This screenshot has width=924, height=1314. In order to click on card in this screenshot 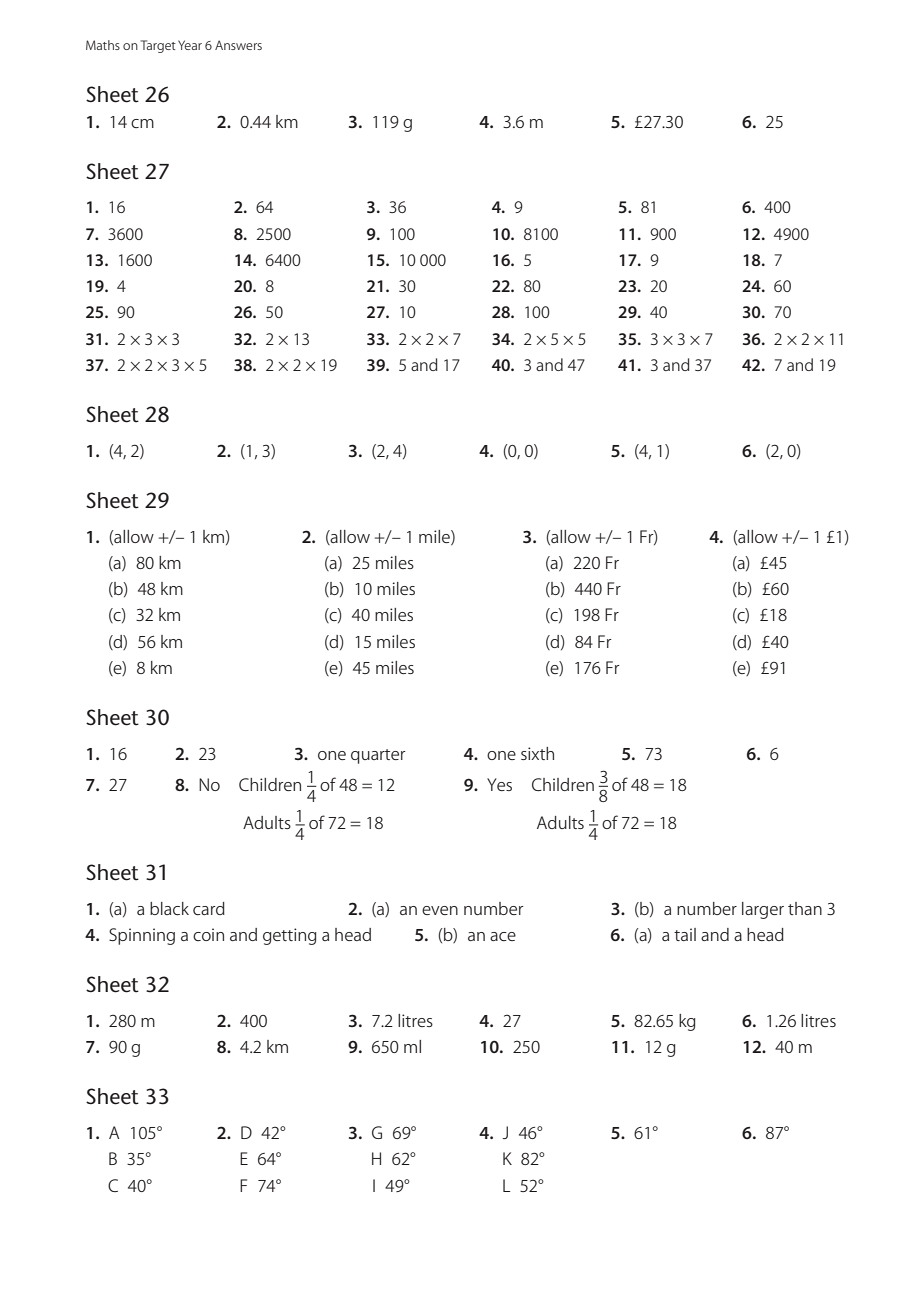, I will do `click(209, 908)`.
